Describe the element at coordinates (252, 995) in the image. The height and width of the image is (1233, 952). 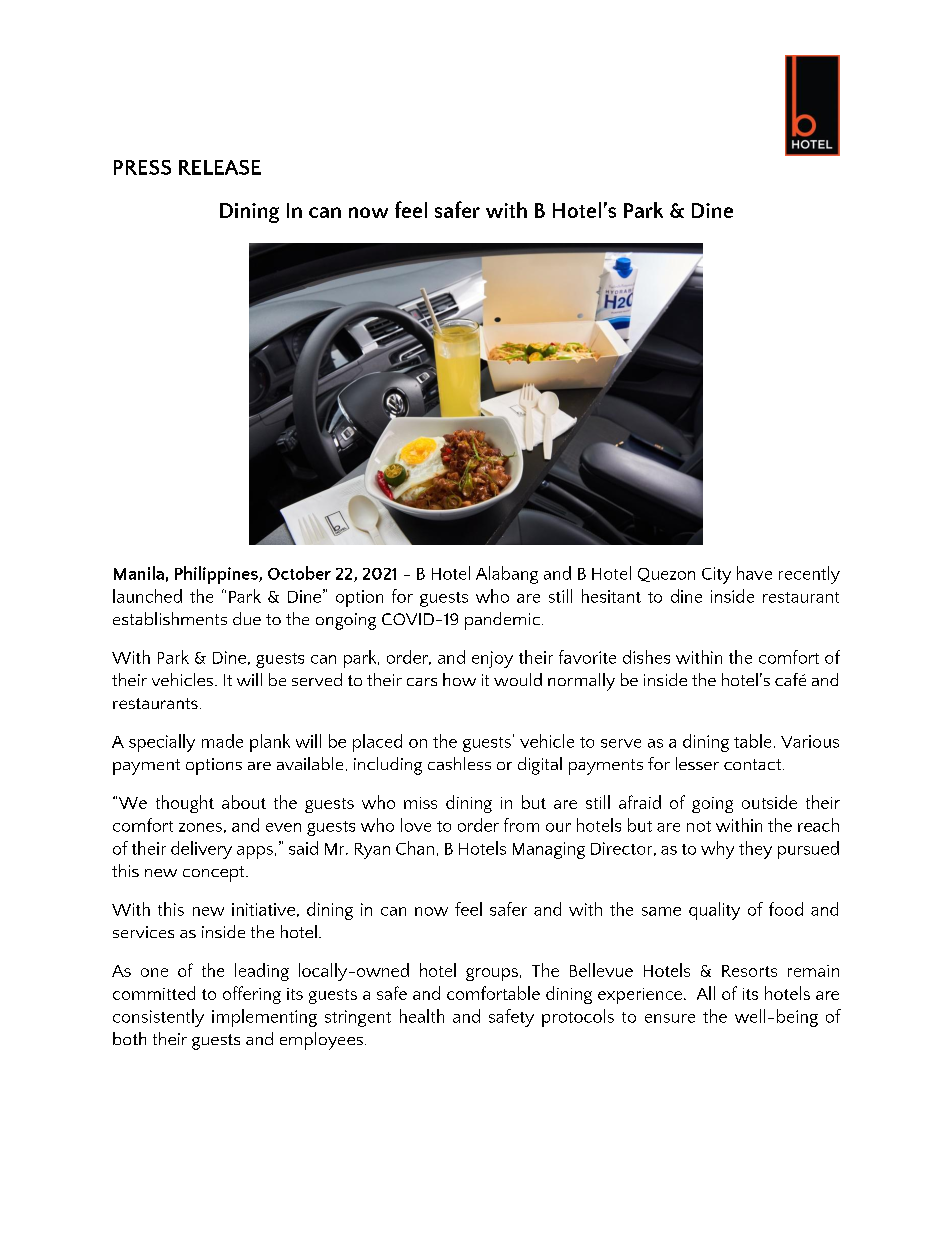
I see `offering` at that location.
